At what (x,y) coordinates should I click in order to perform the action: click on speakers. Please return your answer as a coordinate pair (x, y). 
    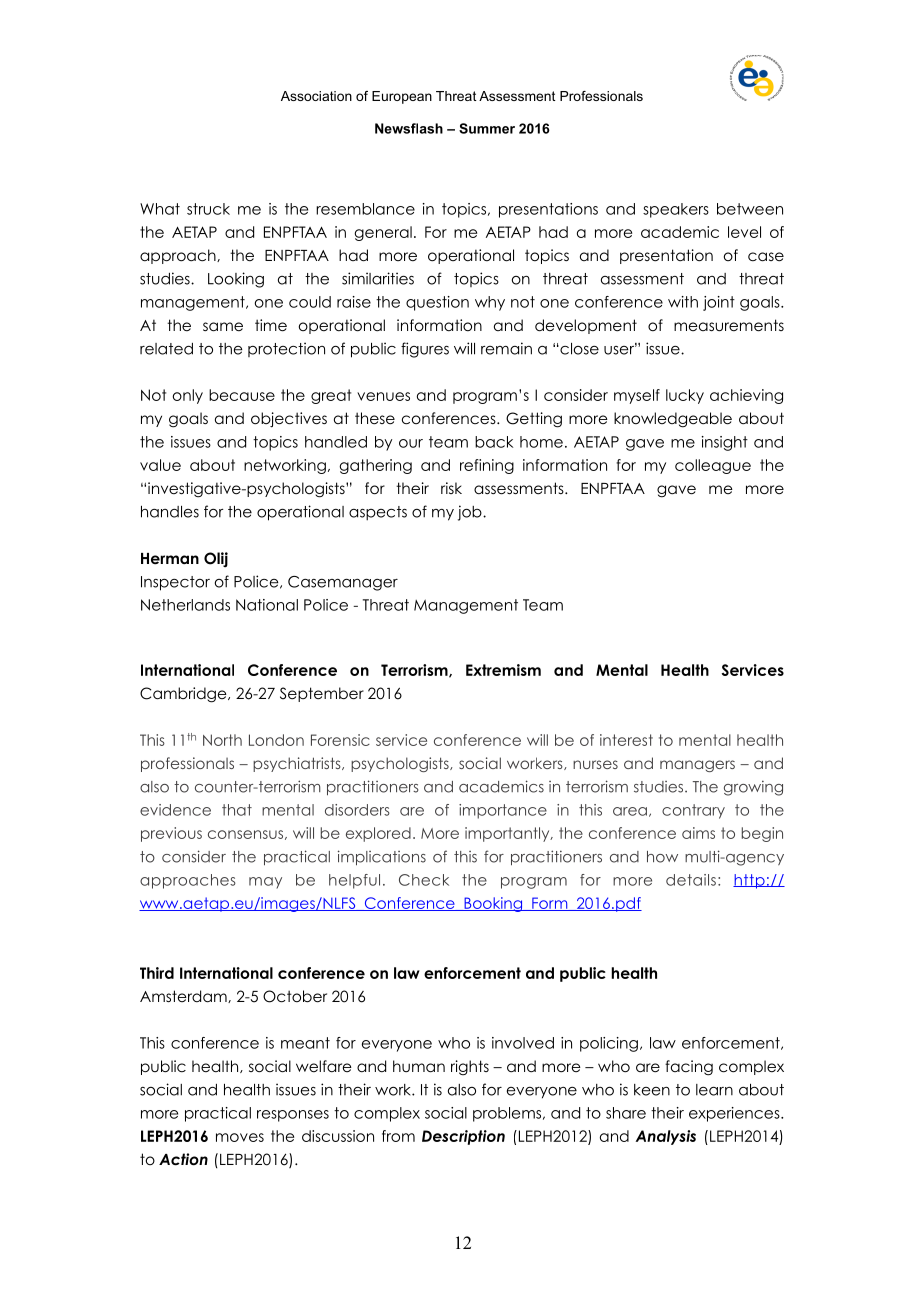
    Looking at the image, I should click on (676, 210).
